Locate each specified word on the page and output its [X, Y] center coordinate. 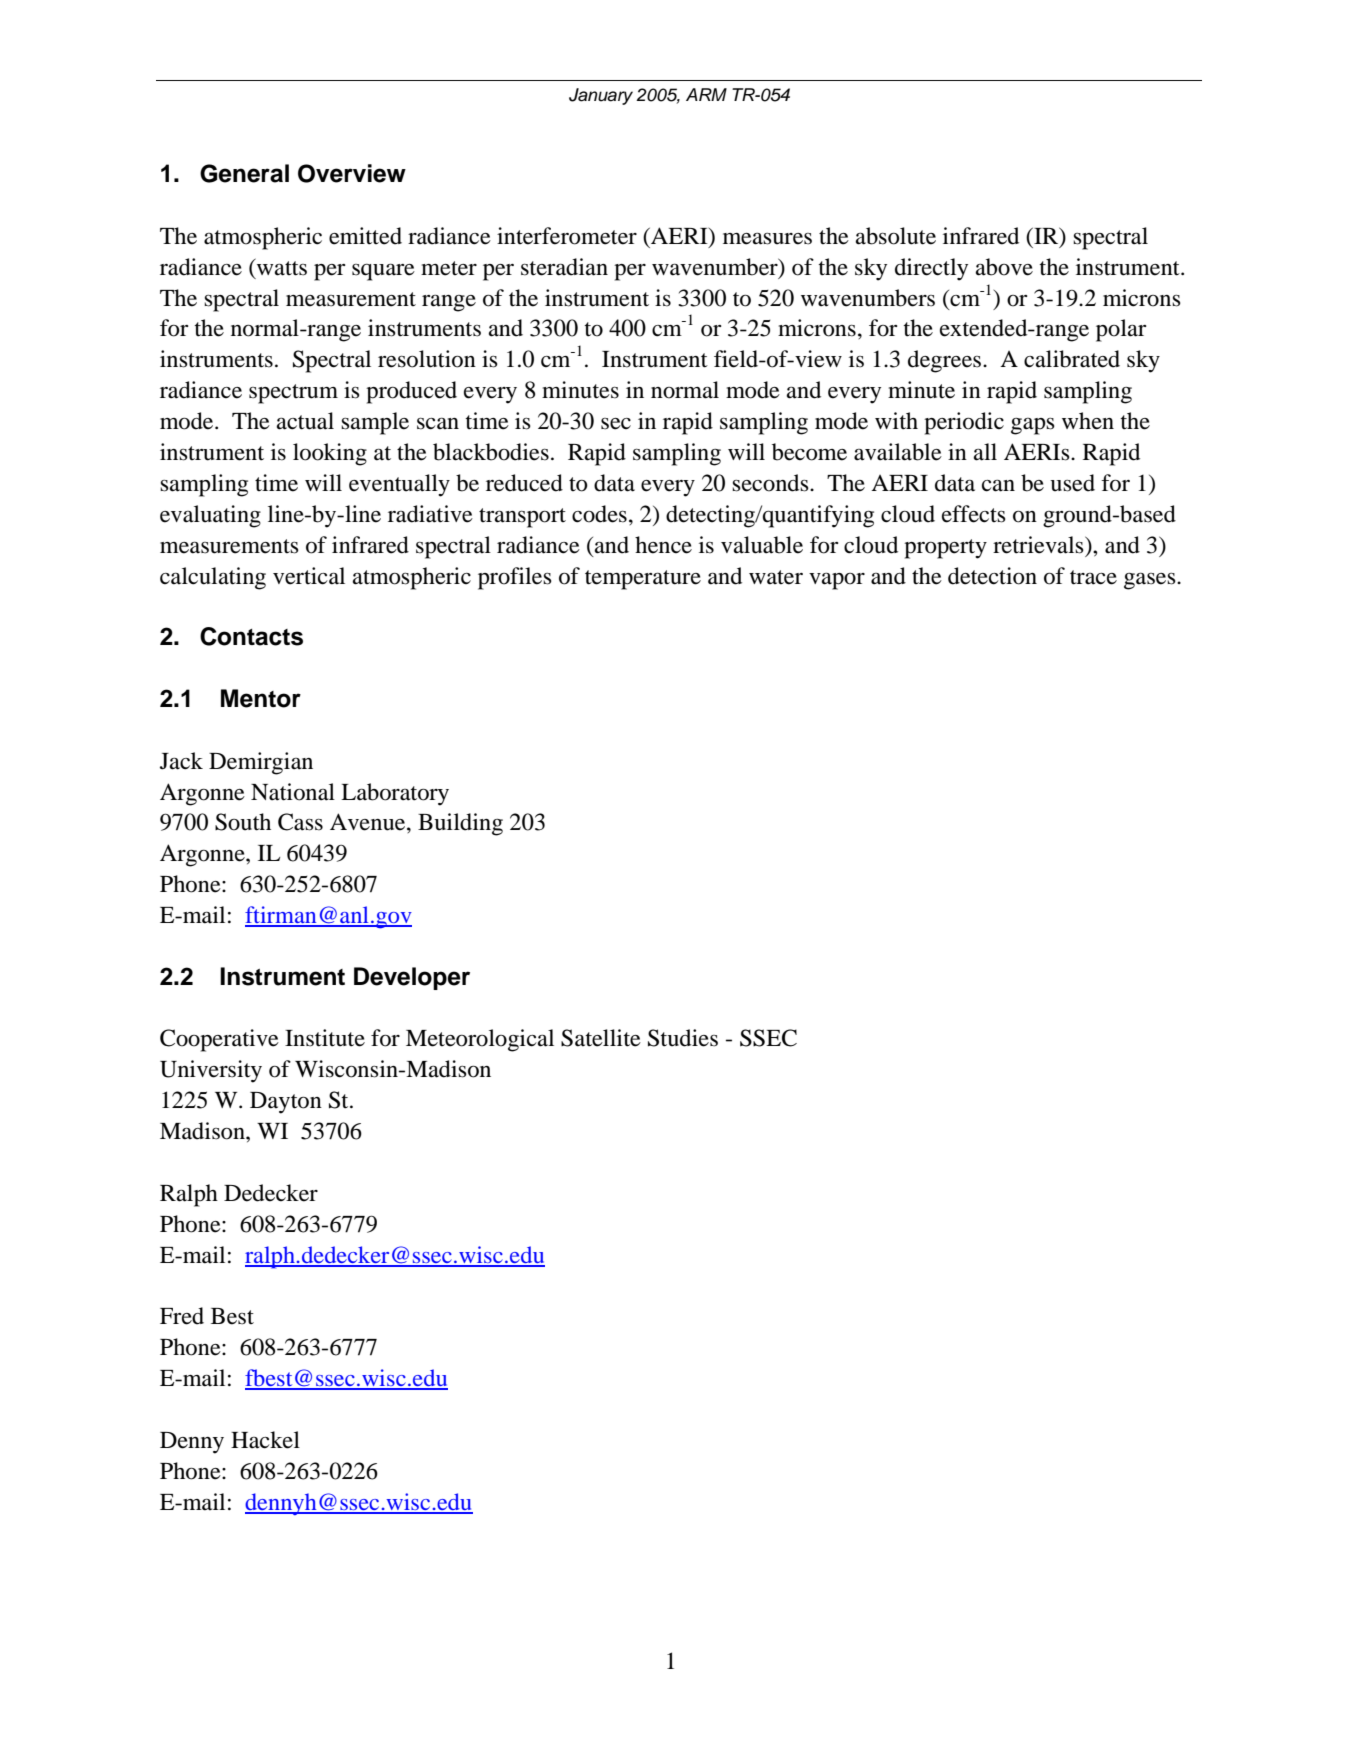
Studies [683, 1038]
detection [992, 576]
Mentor [261, 698]
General [244, 173]
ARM [706, 94]
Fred [182, 1316]
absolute [896, 236]
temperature [643, 580]
